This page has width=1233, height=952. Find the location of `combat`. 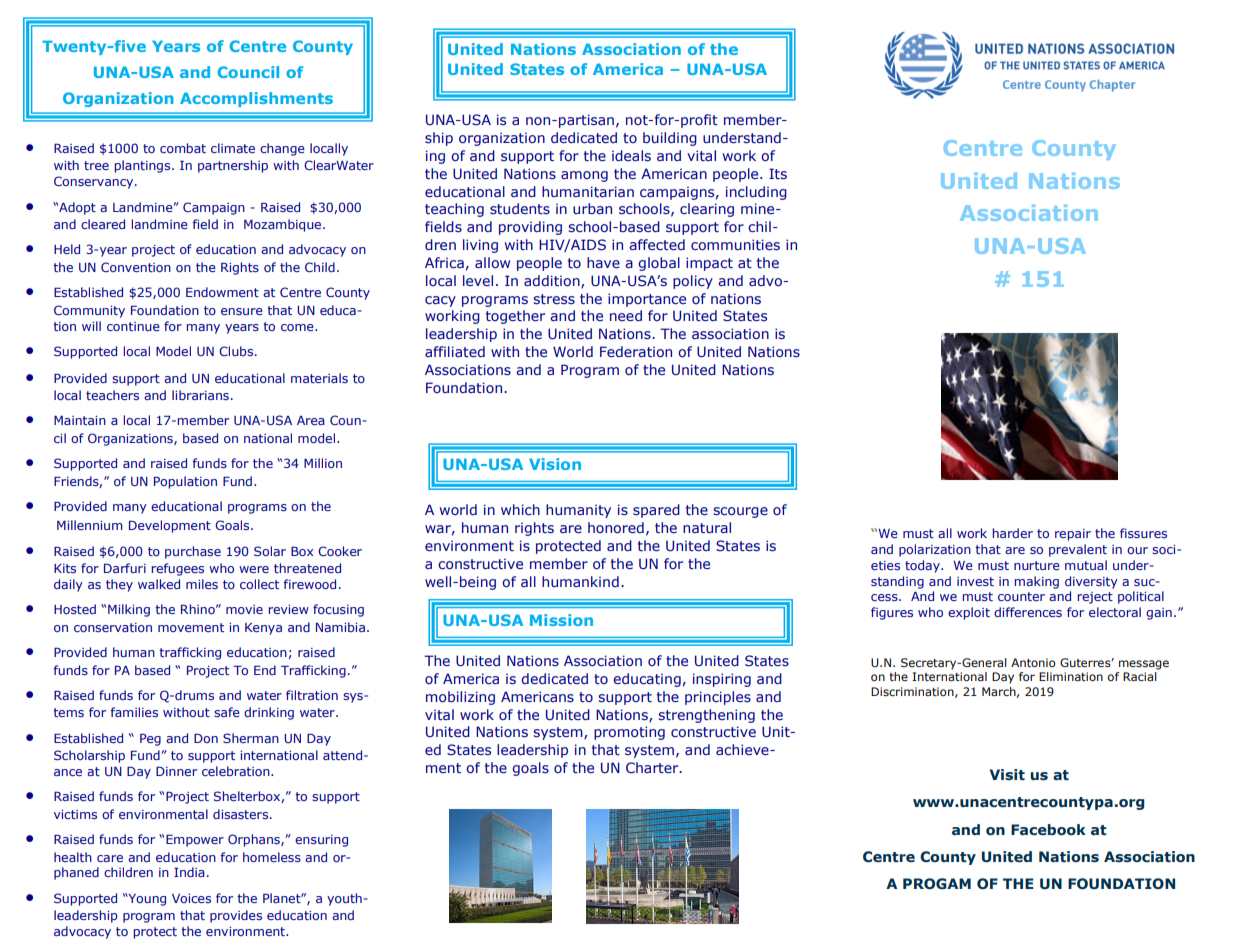

combat is located at coordinates (183, 148).
